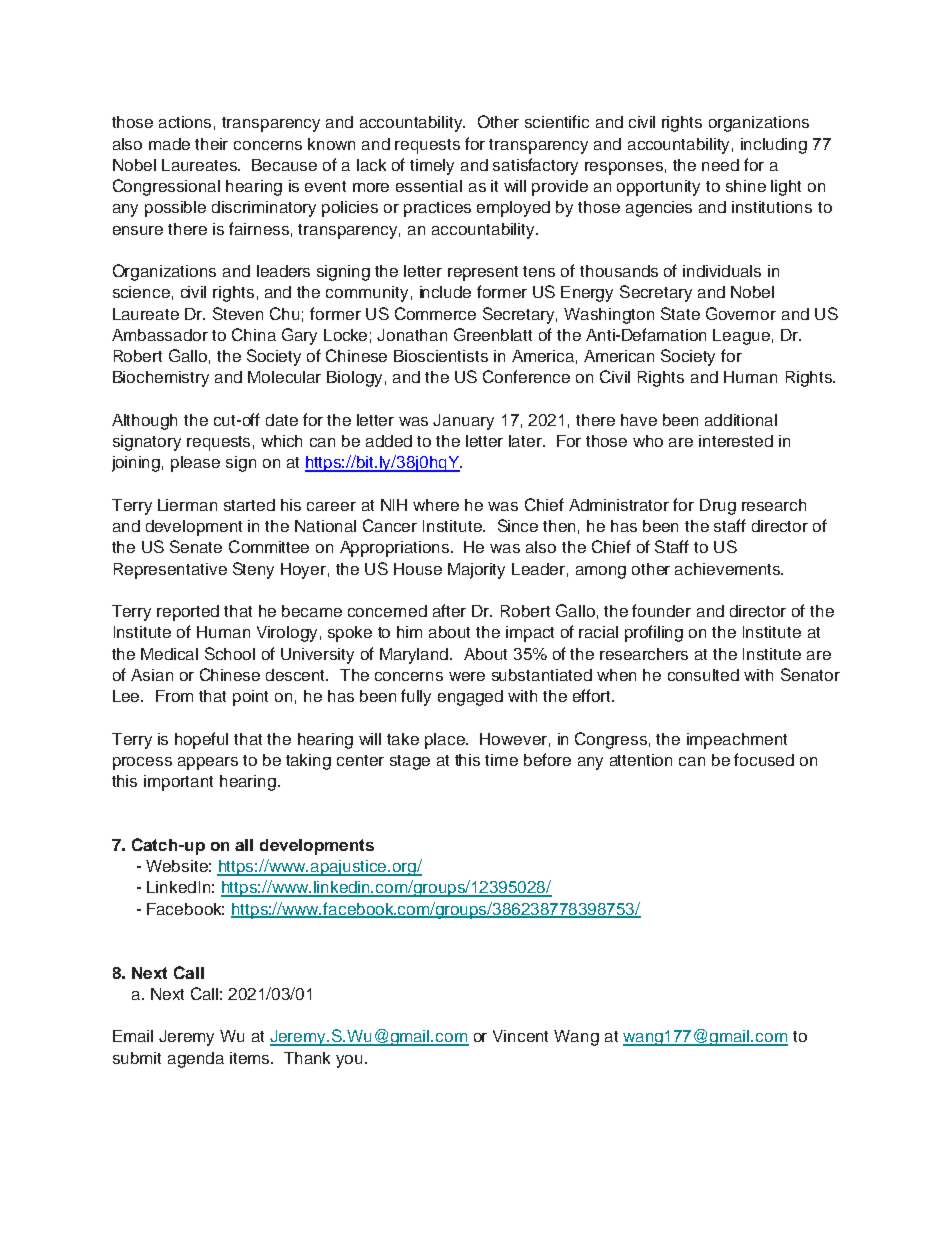 This screenshot has height=1233, width=952. What do you see at coordinates (196, 1060) in the screenshot?
I see `agenda` at bounding box center [196, 1060].
